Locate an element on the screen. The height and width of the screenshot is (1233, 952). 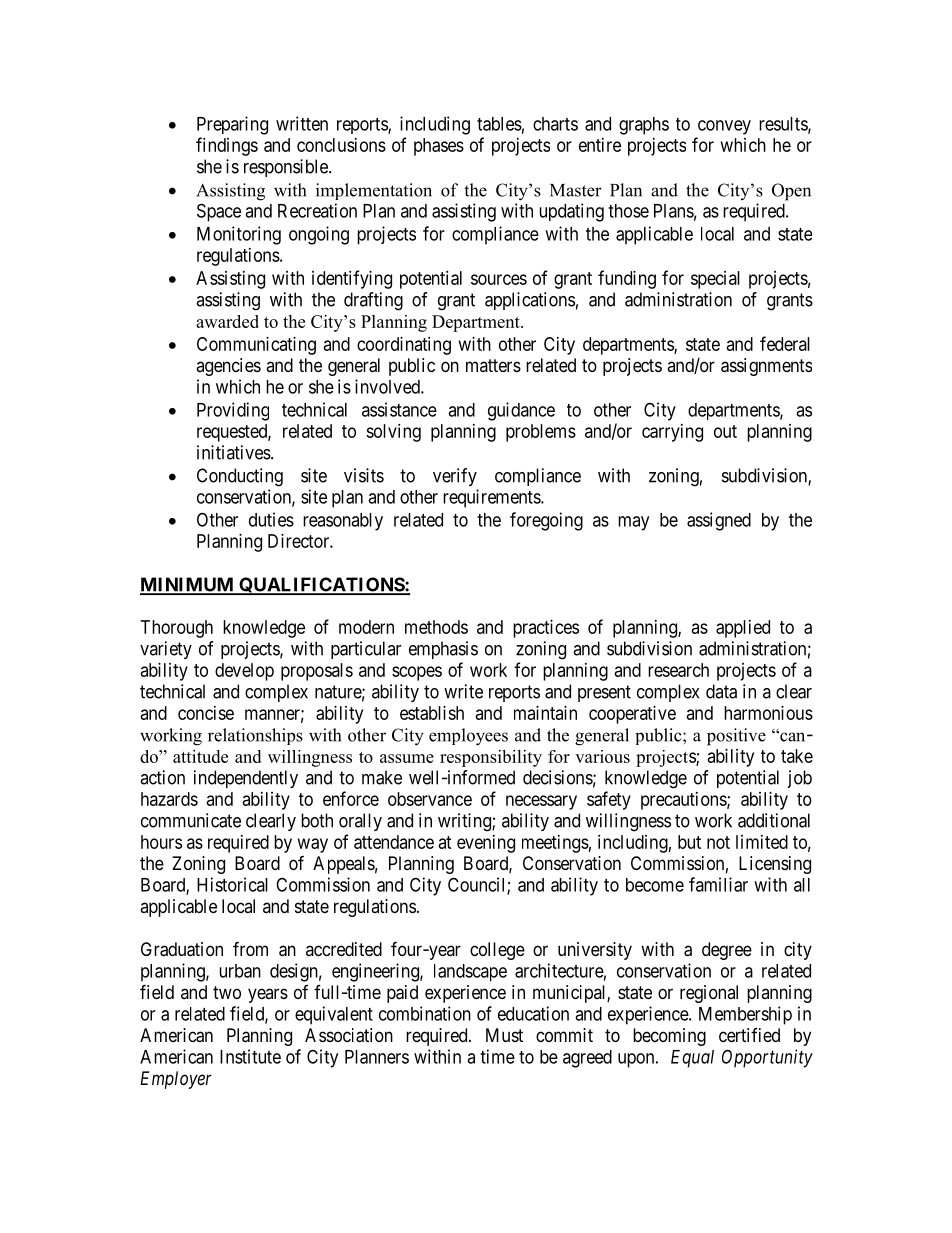
phases is located at coordinates (439, 147).
